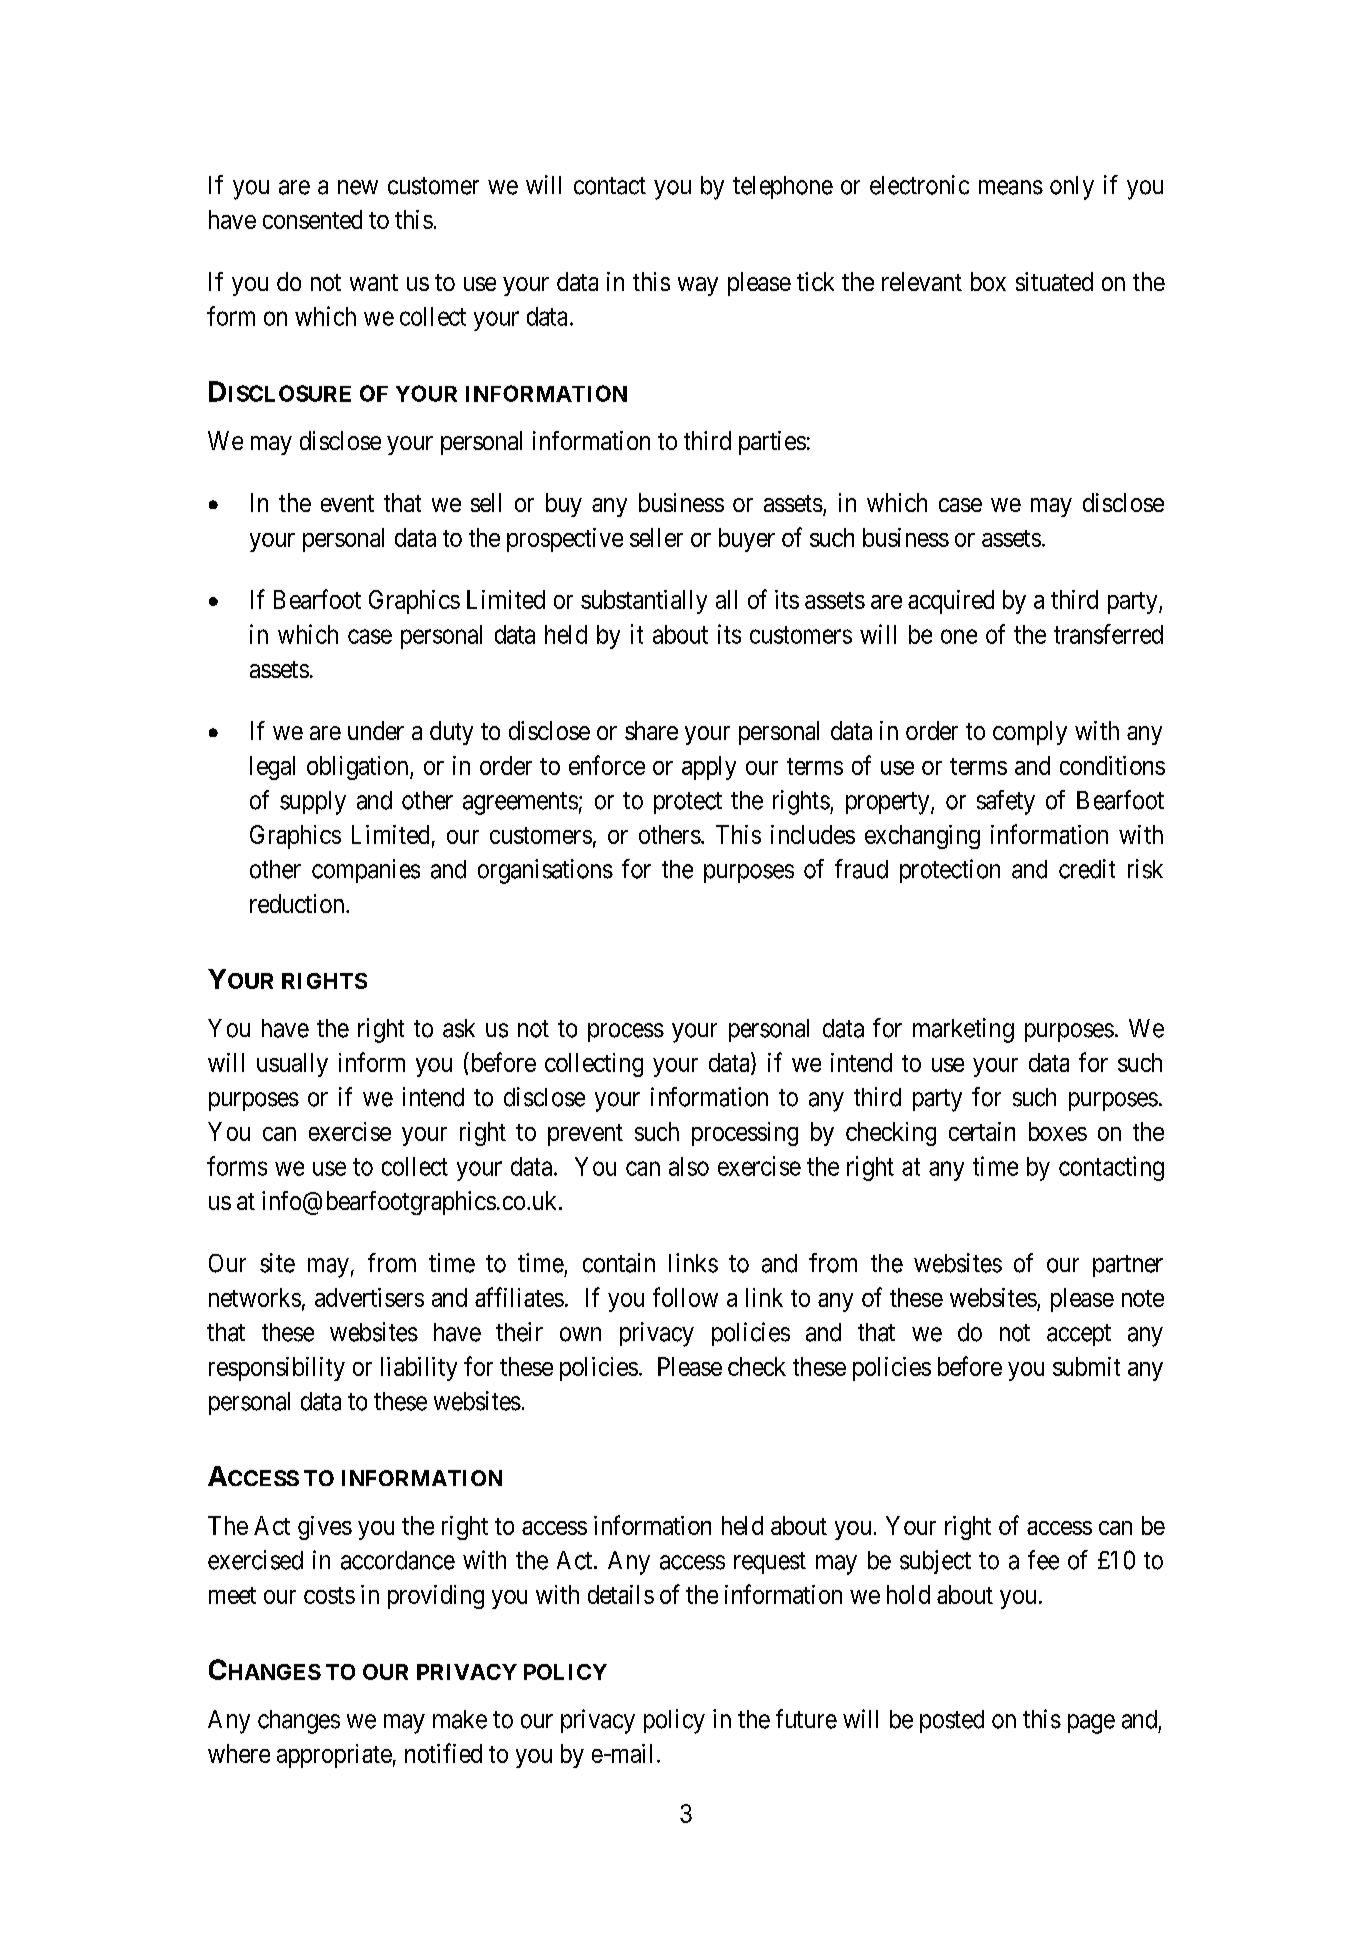  I want to click on way, so click(698, 286).
